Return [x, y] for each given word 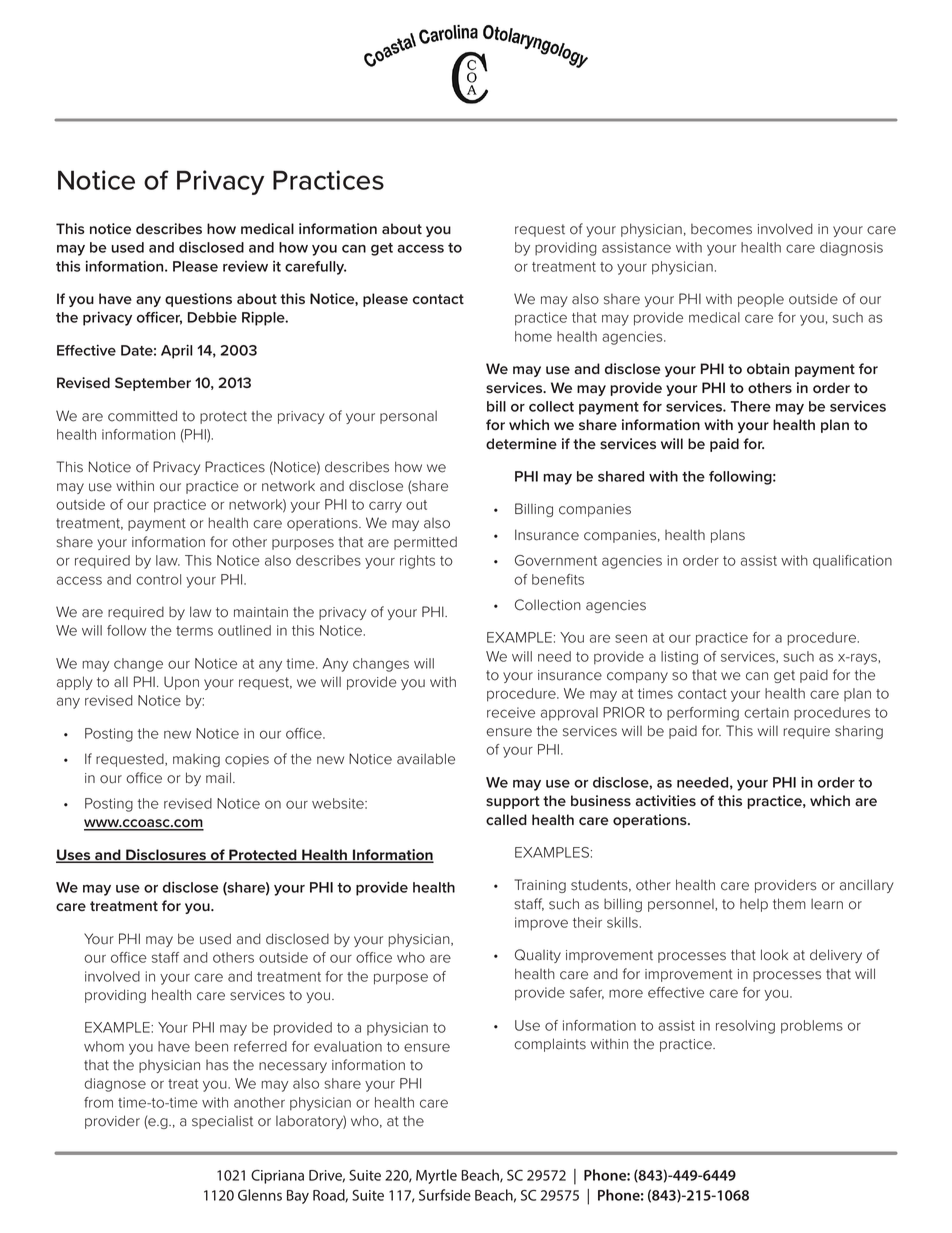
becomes [721, 229]
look [774, 955]
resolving [745, 1027]
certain [766, 712]
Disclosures [166, 856]
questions [198, 300]
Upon [181, 683]
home [533, 336]
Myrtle [436, 1176]
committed [142, 416]
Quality [538, 956]
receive [511, 712]
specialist [222, 1122]
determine [521, 443]
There [751, 406]
